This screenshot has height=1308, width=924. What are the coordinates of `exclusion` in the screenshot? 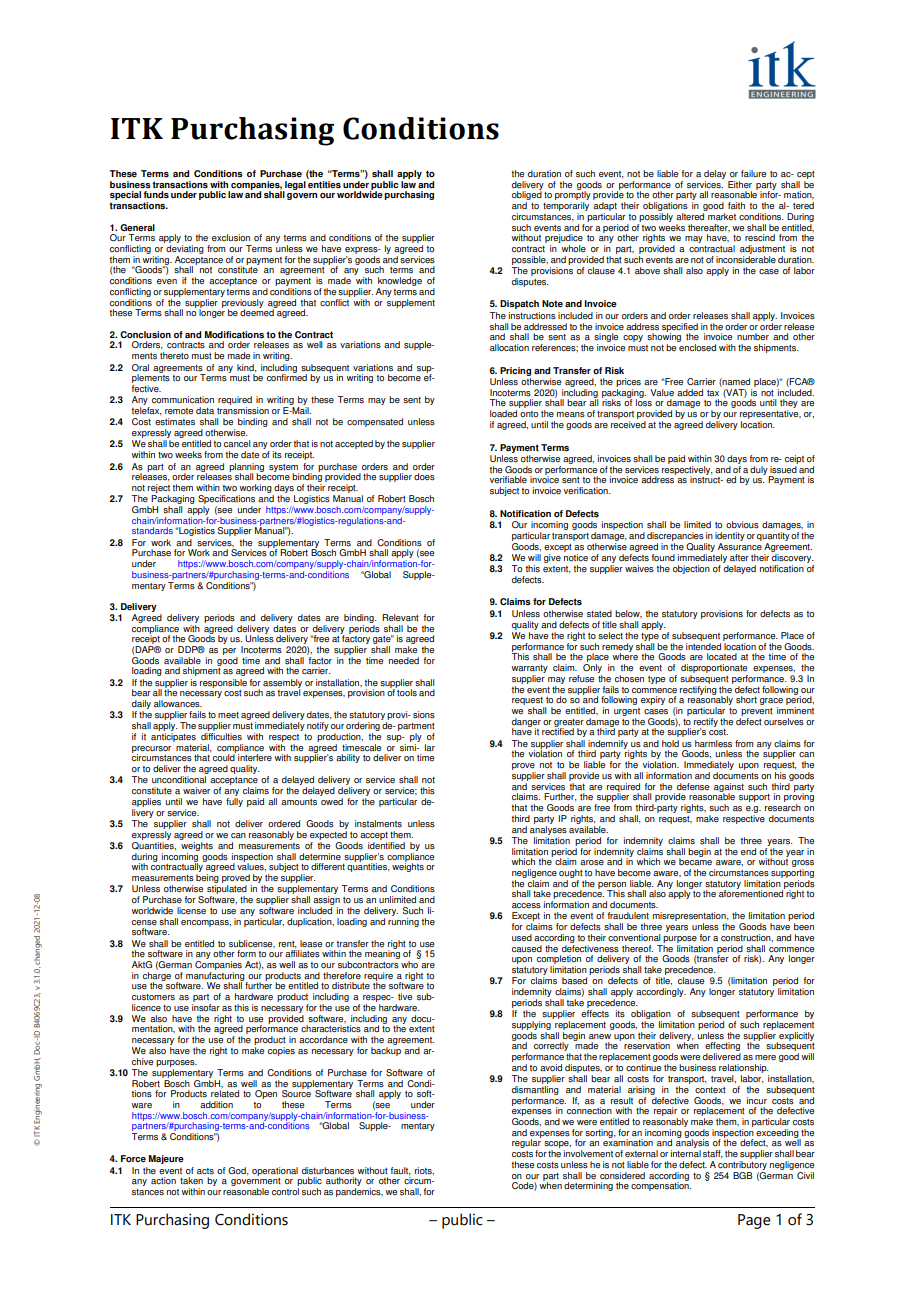 It's located at (231, 237).
